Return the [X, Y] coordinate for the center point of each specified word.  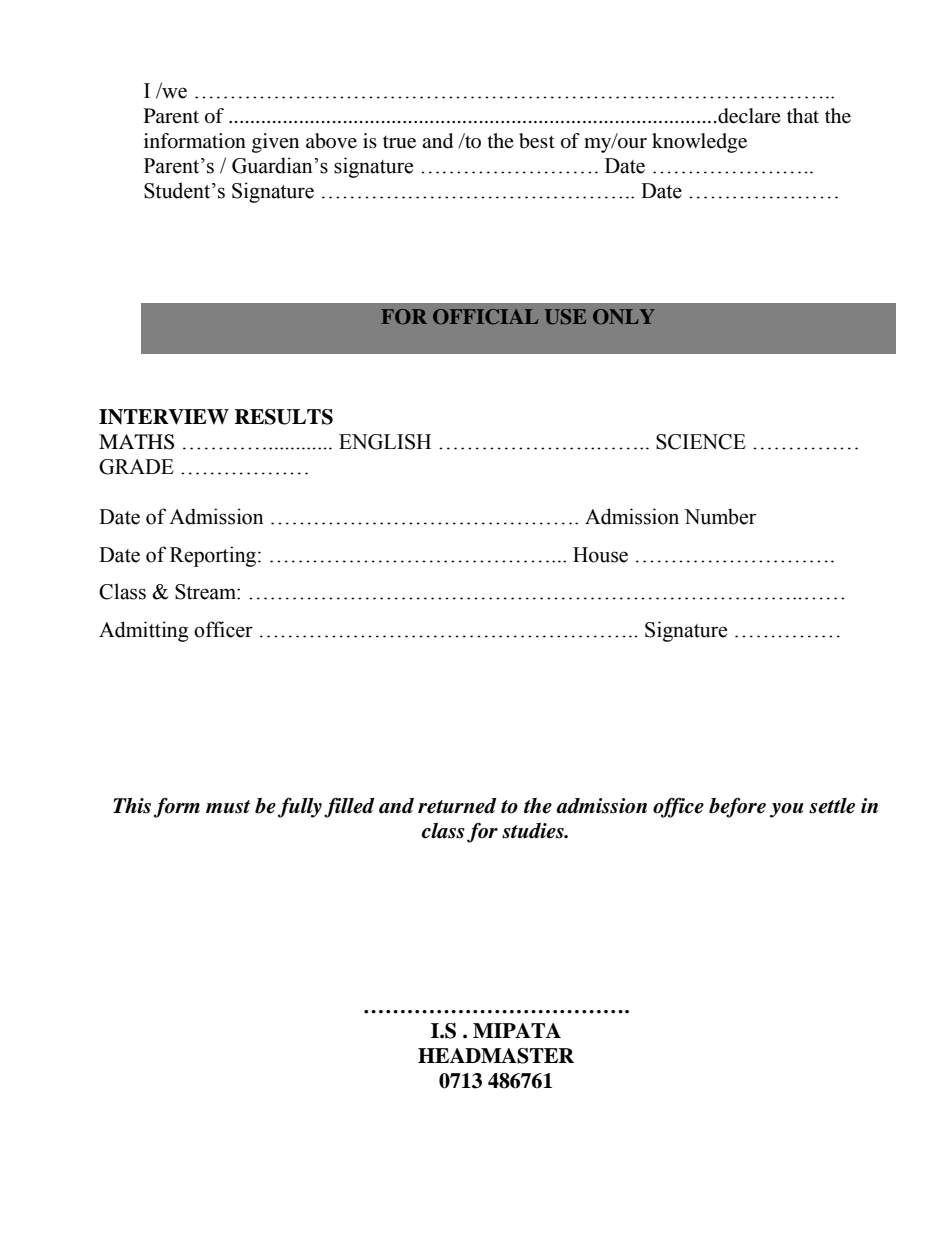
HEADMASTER [496, 1056]
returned [457, 806]
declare [748, 116]
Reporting [214, 556]
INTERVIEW [164, 417]
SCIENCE [701, 442]
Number [720, 516]
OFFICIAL [485, 317]
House [600, 555]
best [537, 141]
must [228, 807]
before [737, 807]
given [275, 143]
